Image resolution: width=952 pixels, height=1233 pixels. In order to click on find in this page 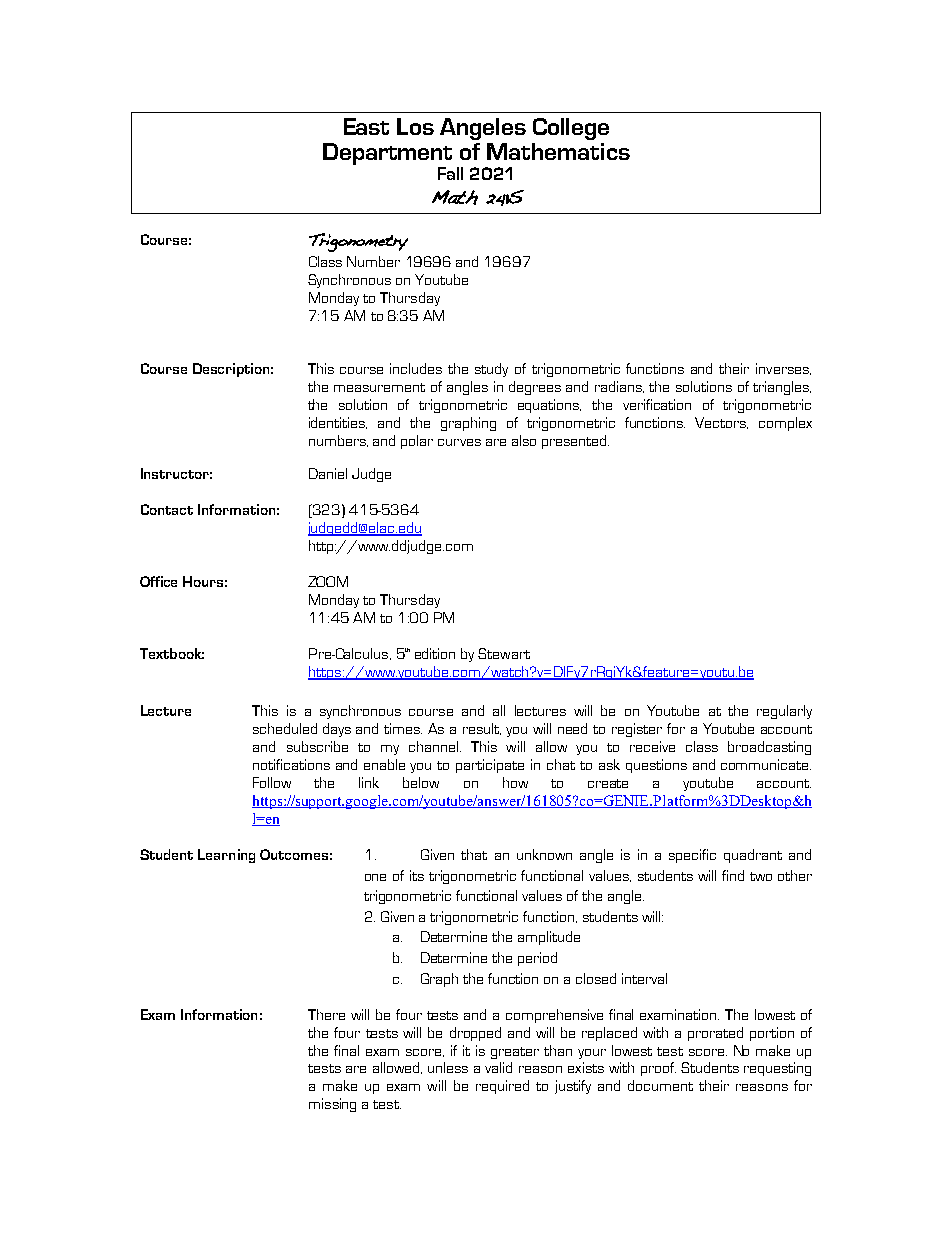, I will do `click(733, 875)`.
